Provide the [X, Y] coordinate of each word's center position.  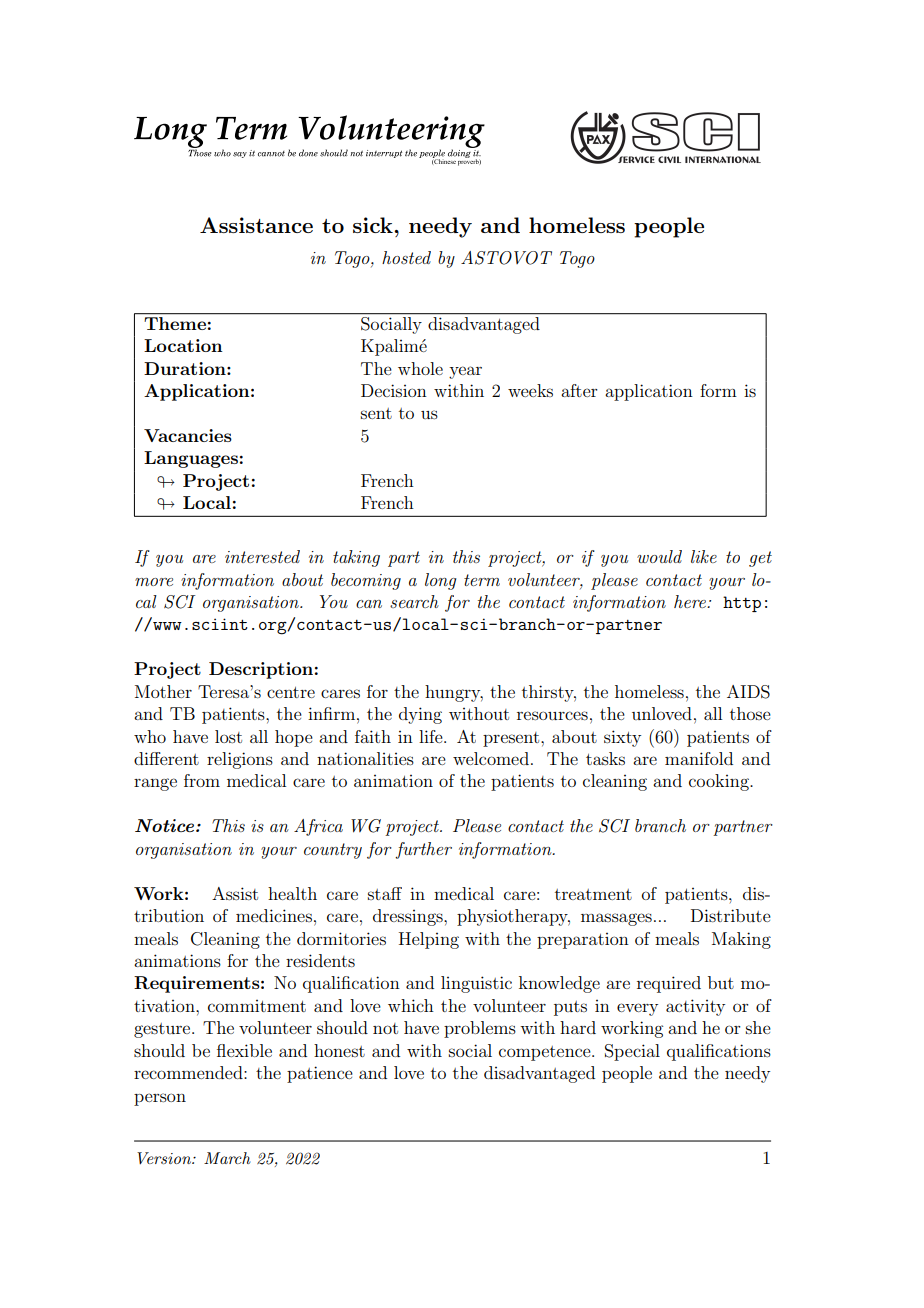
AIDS [748, 692]
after [579, 390]
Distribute [731, 915]
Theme [175, 322]
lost [228, 736]
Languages [191, 459]
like [704, 556]
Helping [429, 940]
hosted [406, 257]
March [227, 1158]
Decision [394, 390]
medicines [274, 915]
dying [420, 715]
